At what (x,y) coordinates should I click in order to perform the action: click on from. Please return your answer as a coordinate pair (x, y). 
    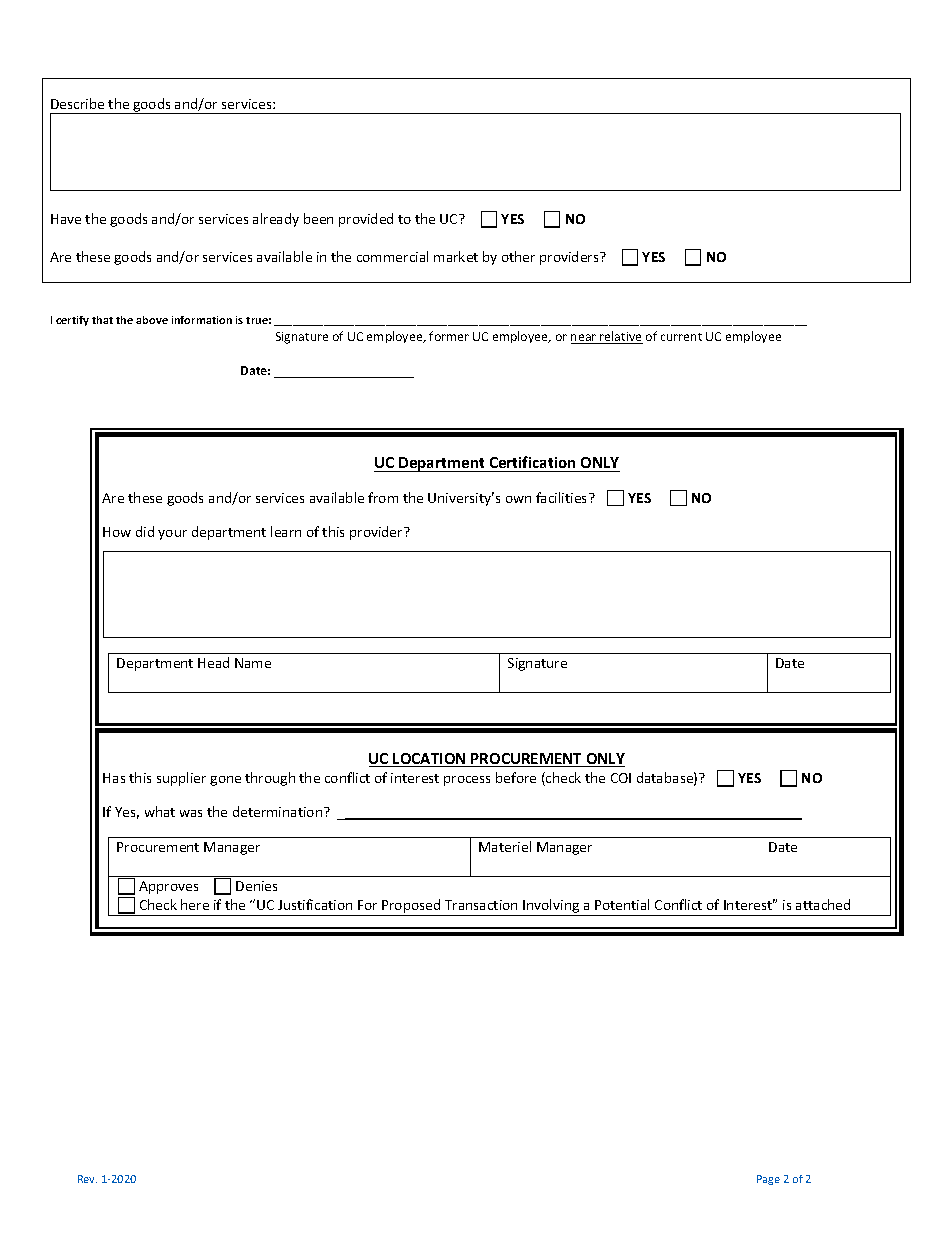
    Looking at the image, I should click on (383, 497).
